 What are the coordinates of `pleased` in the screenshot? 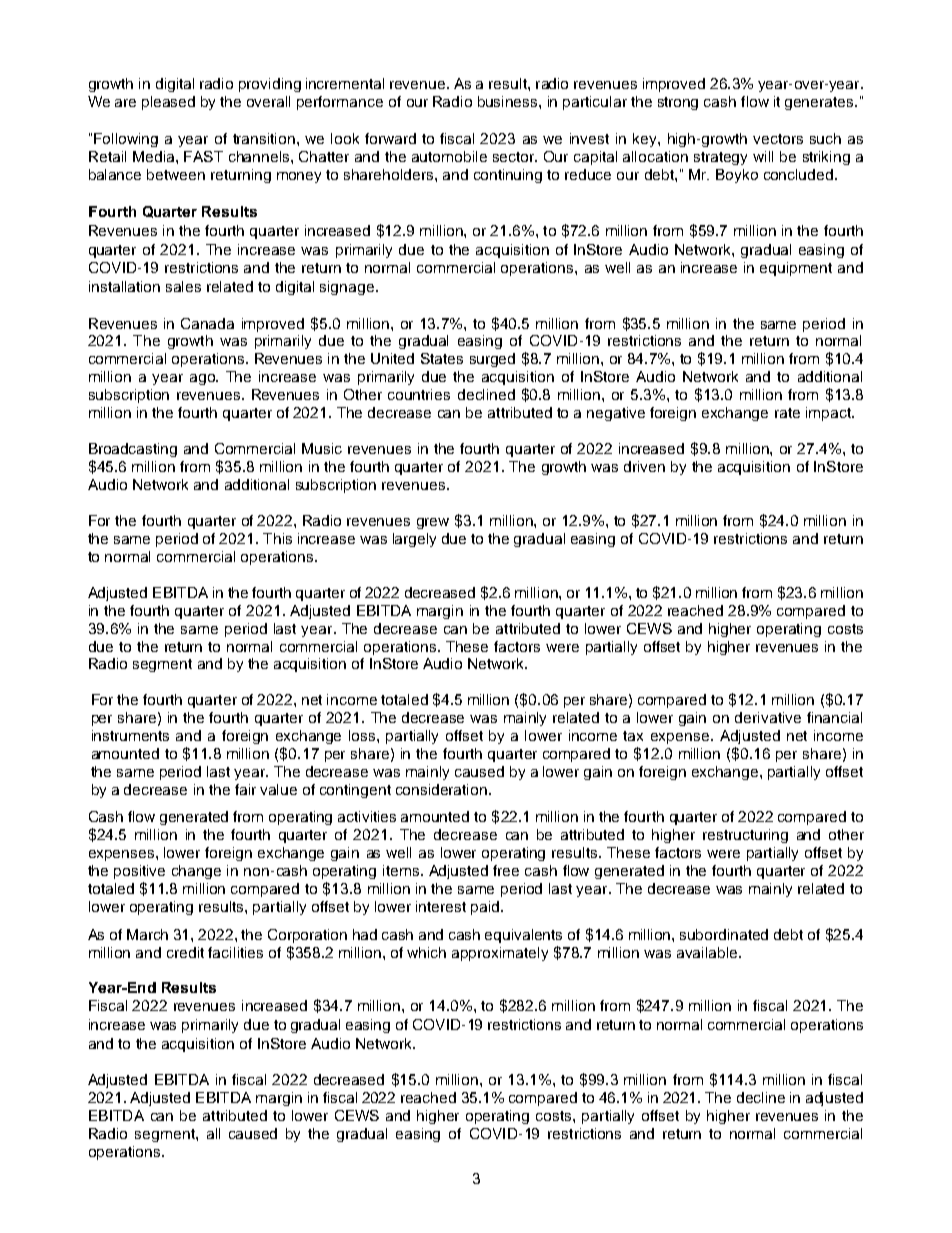 It's located at (168, 103).
